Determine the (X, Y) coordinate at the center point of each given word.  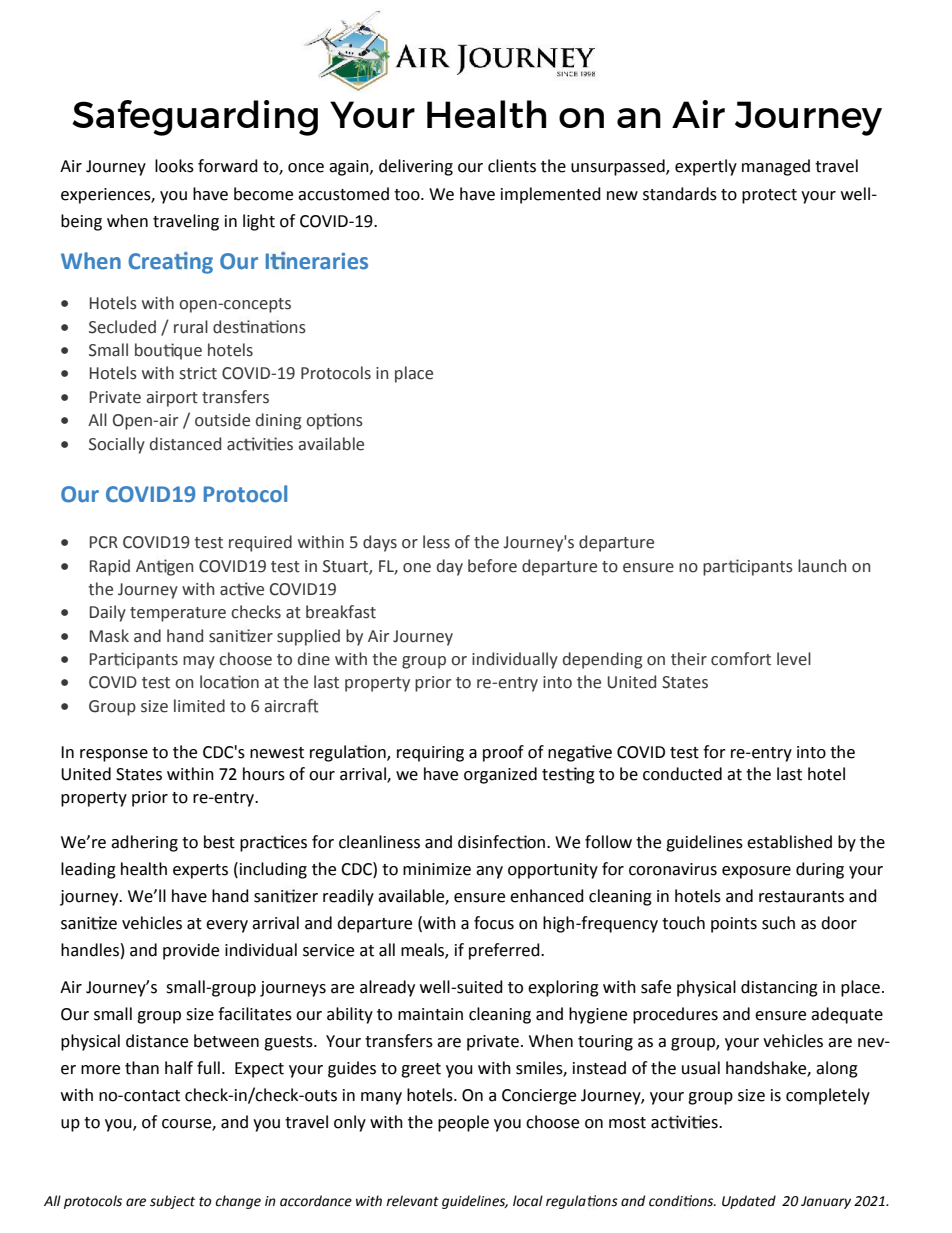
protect (769, 196)
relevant (412, 1201)
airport (172, 399)
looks (174, 166)
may (199, 662)
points (734, 925)
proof (503, 753)
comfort (741, 659)
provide (191, 951)
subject (172, 1202)
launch (822, 566)
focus (494, 923)
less (436, 542)
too (408, 195)
